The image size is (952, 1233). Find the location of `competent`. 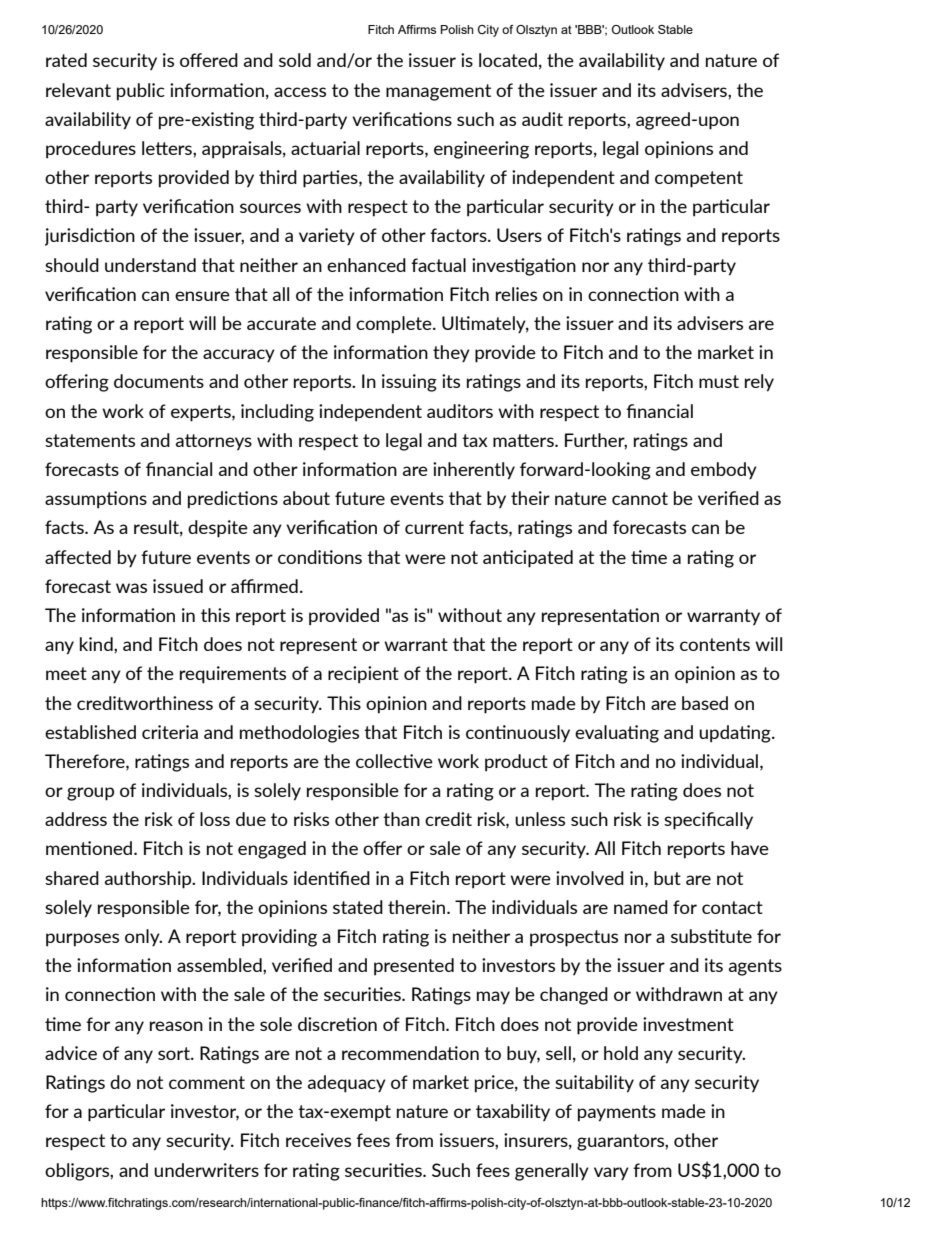

competent is located at coordinates (699, 179).
